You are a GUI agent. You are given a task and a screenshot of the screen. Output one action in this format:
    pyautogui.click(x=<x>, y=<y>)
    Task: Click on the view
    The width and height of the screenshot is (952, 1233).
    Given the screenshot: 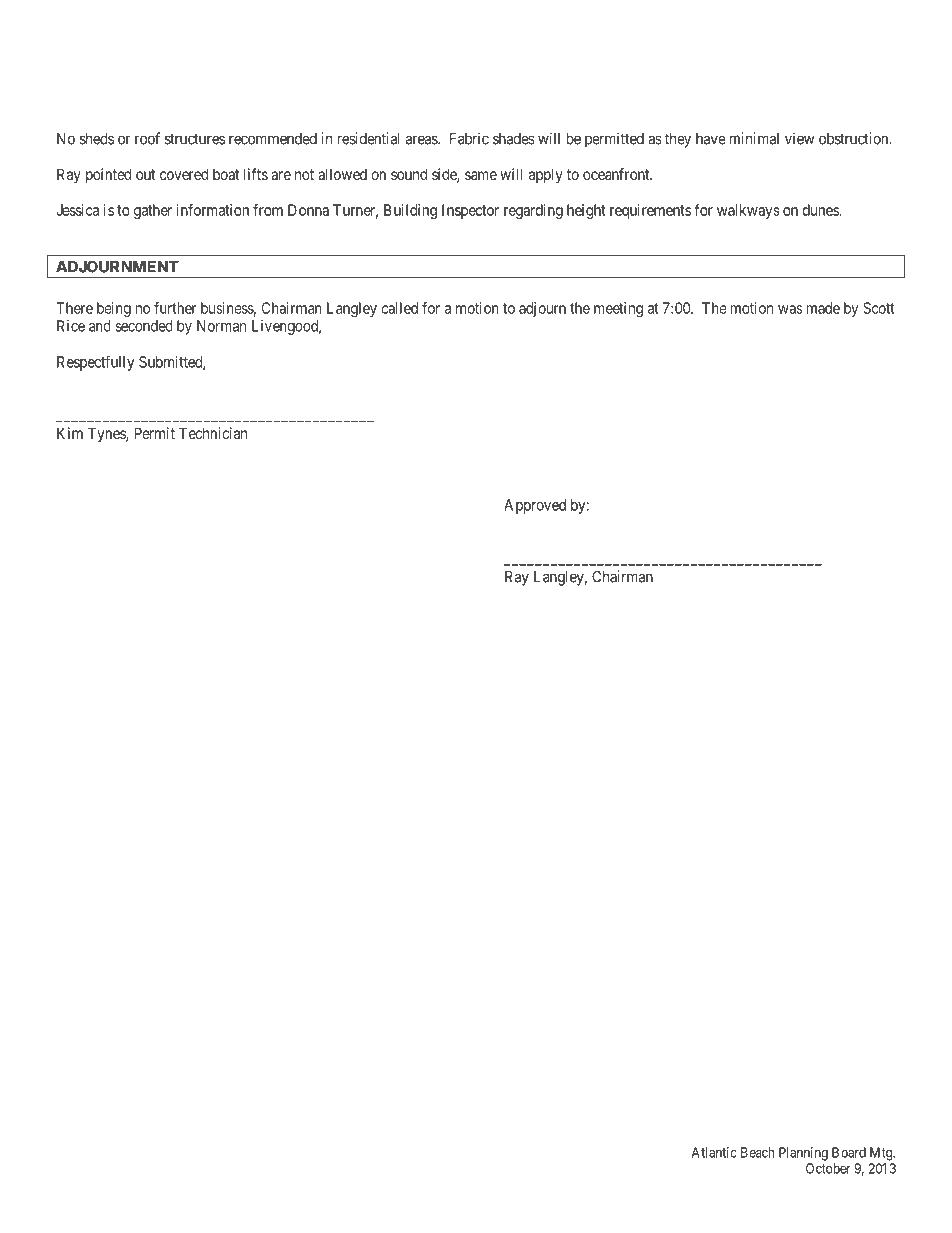 What is the action you would take?
    pyautogui.click(x=799, y=138)
